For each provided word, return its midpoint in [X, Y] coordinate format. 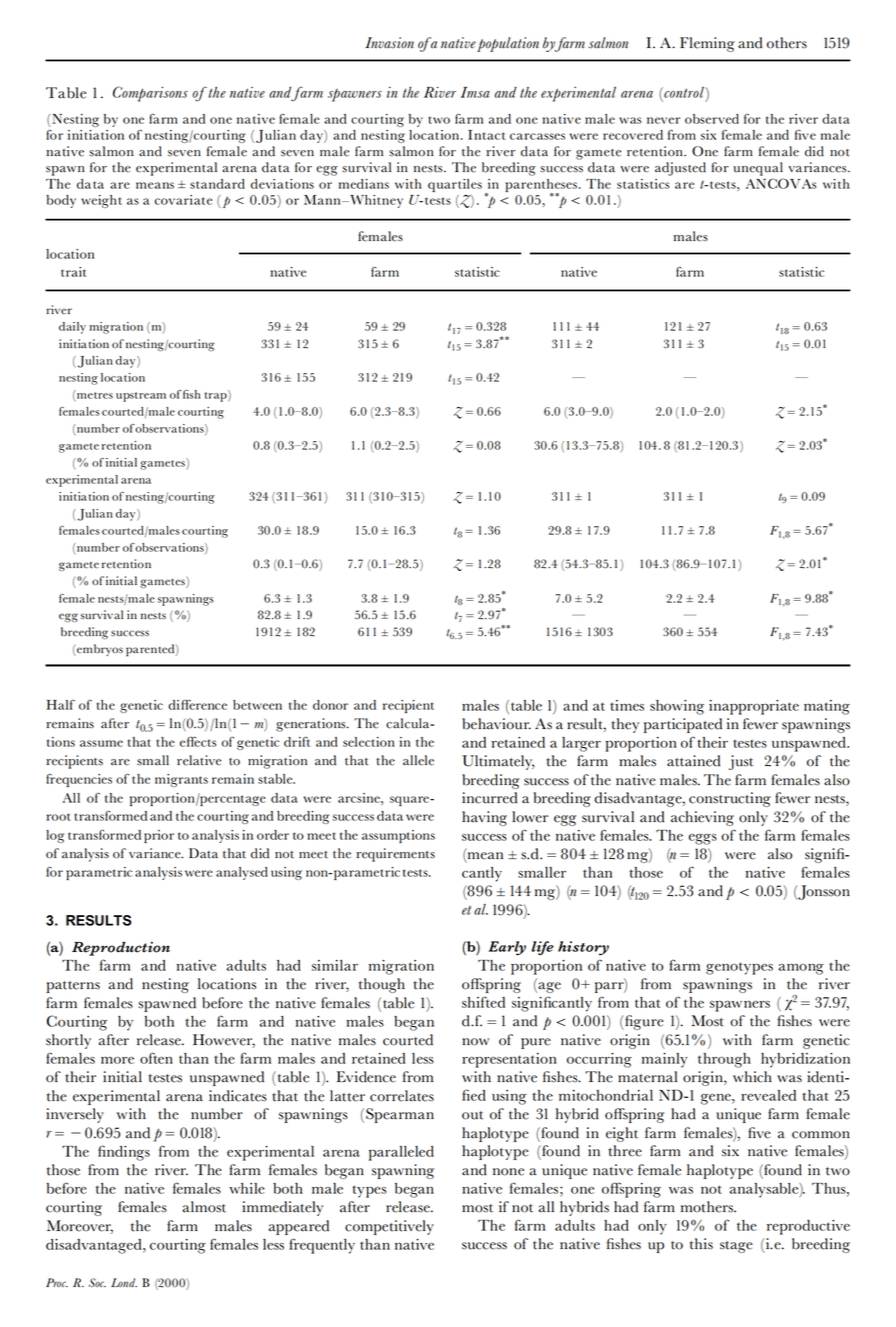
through [724, 1060]
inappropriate [754, 707]
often [156, 1058]
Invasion [389, 43]
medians [364, 184]
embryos [99, 650]
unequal [758, 169]
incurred [489, 798]
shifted [483, 1002]
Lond [124, 1282]
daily [72, 328]
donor [330, 705]
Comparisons [150, 94]
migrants [181, 780]
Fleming [707, 44]
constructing [730, 799]
